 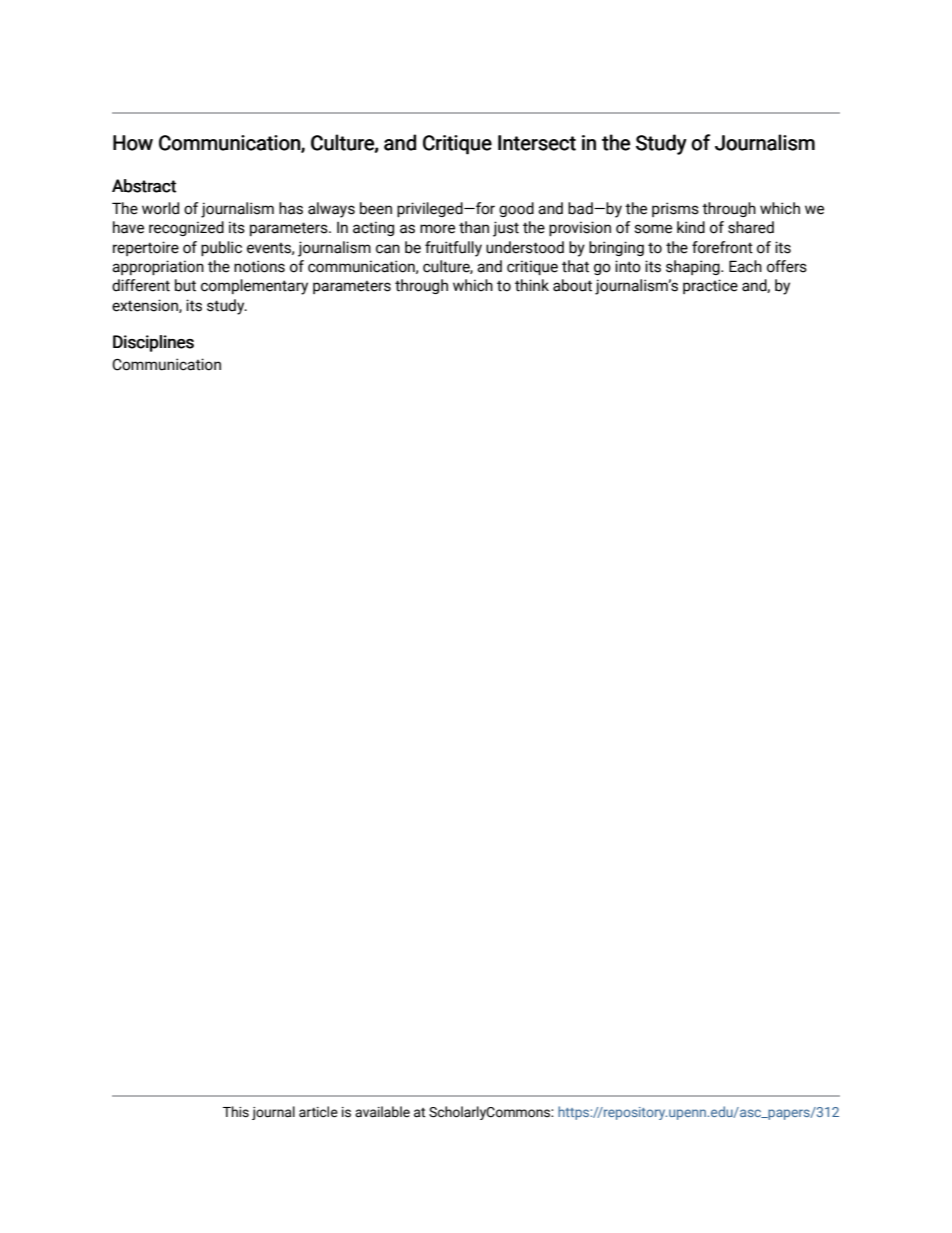 I want to click on Disciplines, so click(x=153, y=343).
